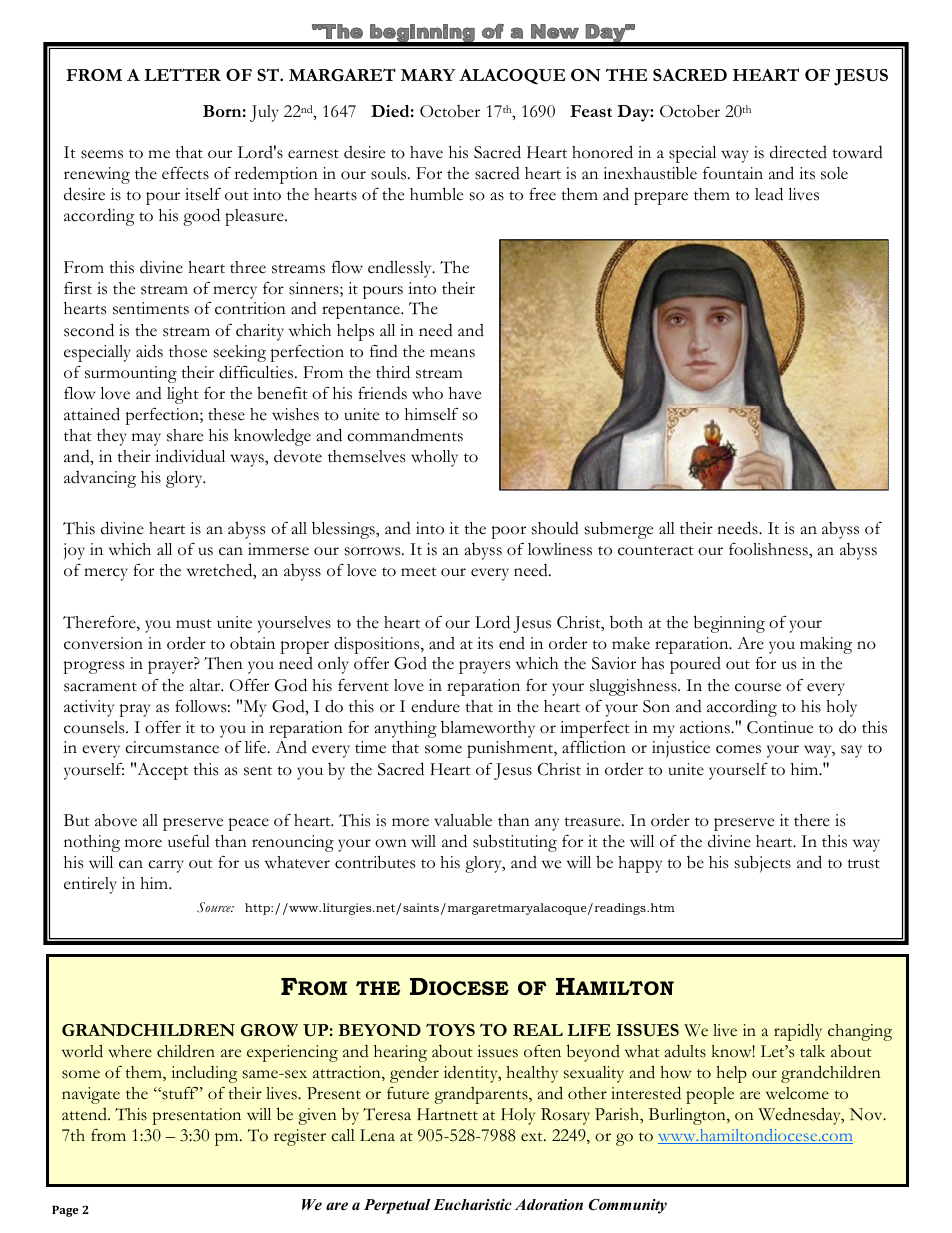  I want to click on subjects, so click(763, 864).
